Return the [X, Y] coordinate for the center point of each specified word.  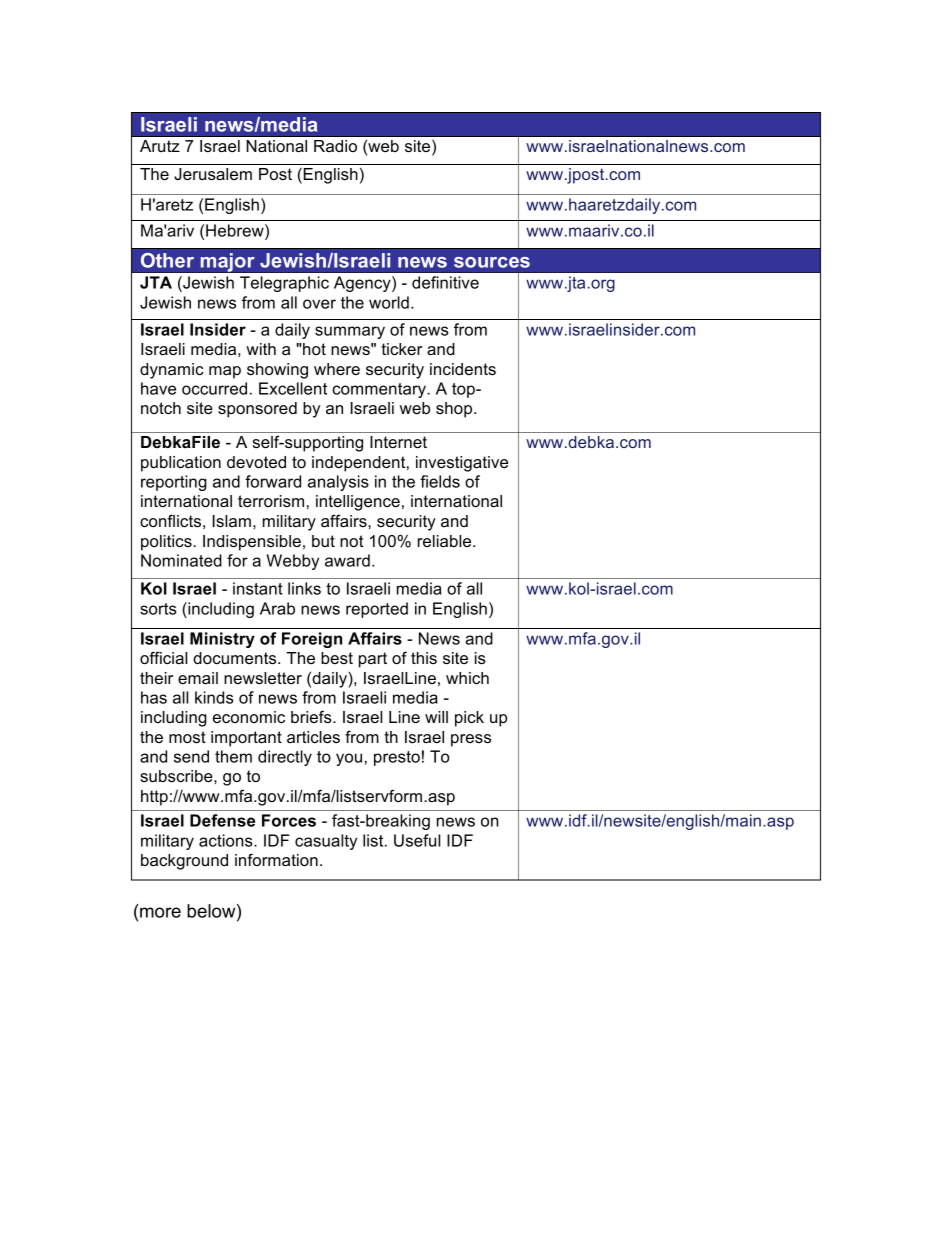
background [184, 862]
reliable [446, 541]
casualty [326, 842]
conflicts [170, 520]
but [323, 541]
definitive [445, 282]
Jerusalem [213, 174]
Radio [335, 146]
